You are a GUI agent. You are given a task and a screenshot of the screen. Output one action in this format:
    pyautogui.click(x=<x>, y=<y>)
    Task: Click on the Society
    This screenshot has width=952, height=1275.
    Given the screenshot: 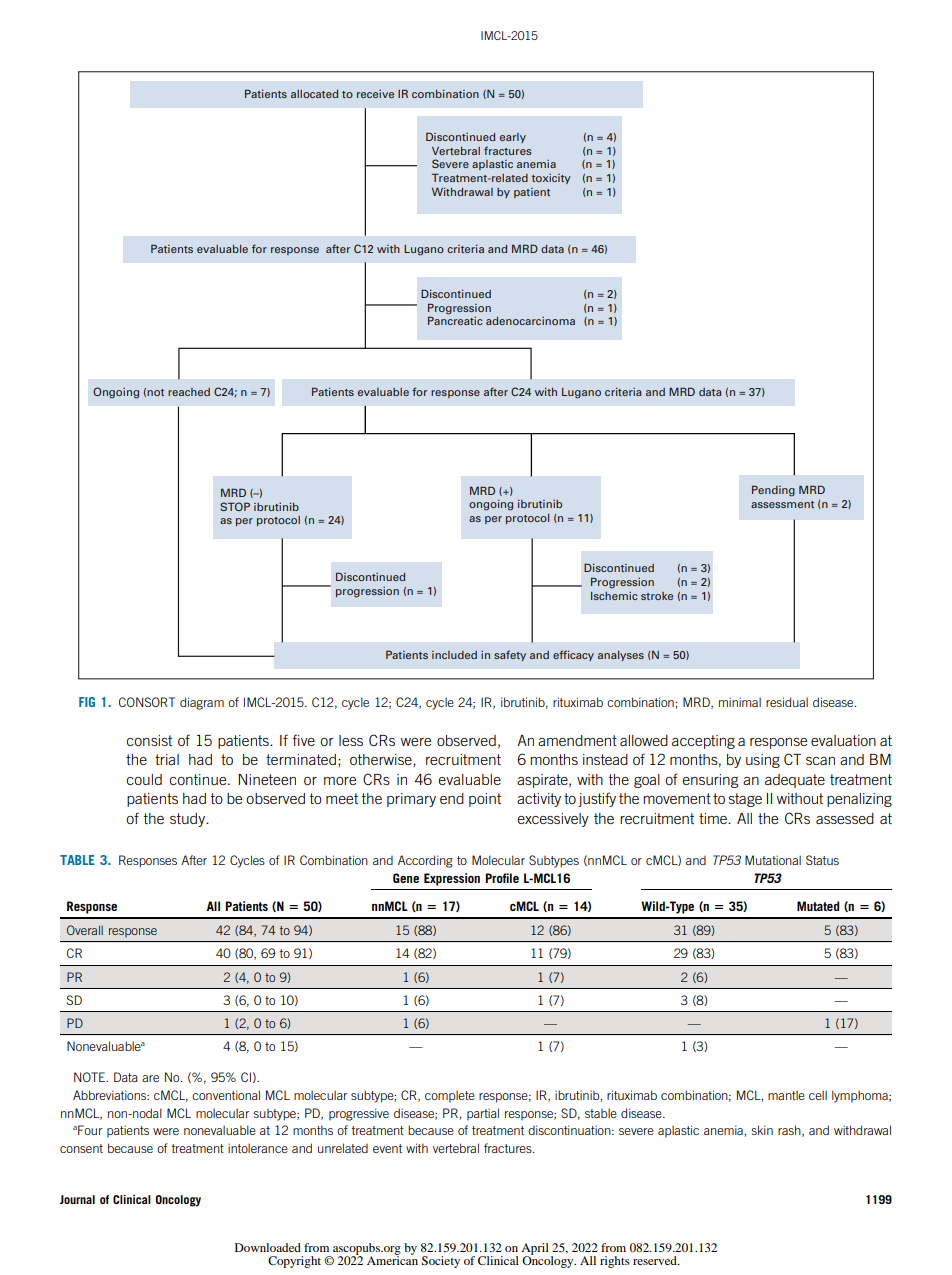 What is the action you would take?
    pyautogui.click(x=440, y=1262)
